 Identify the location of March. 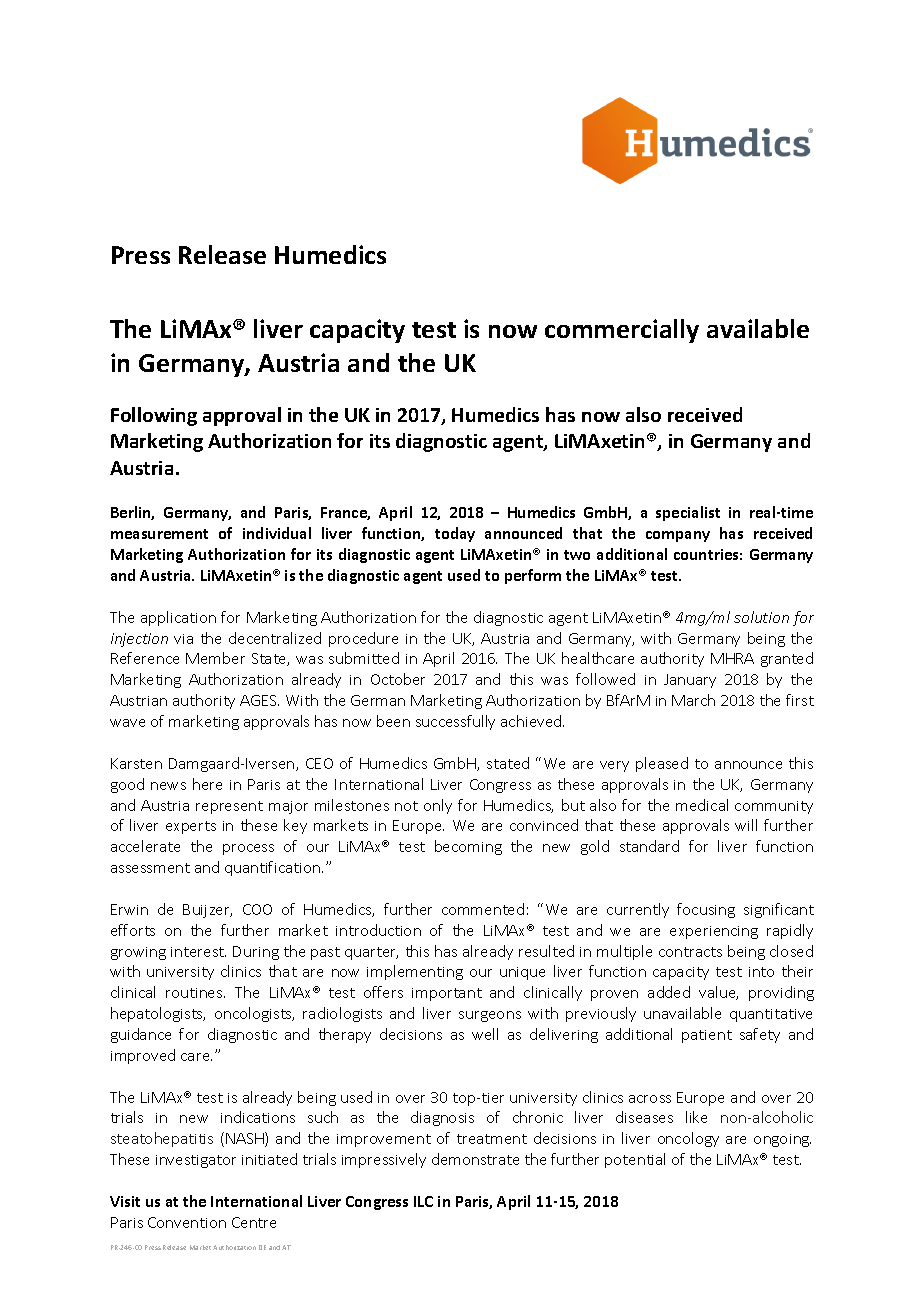
(693, 700).
